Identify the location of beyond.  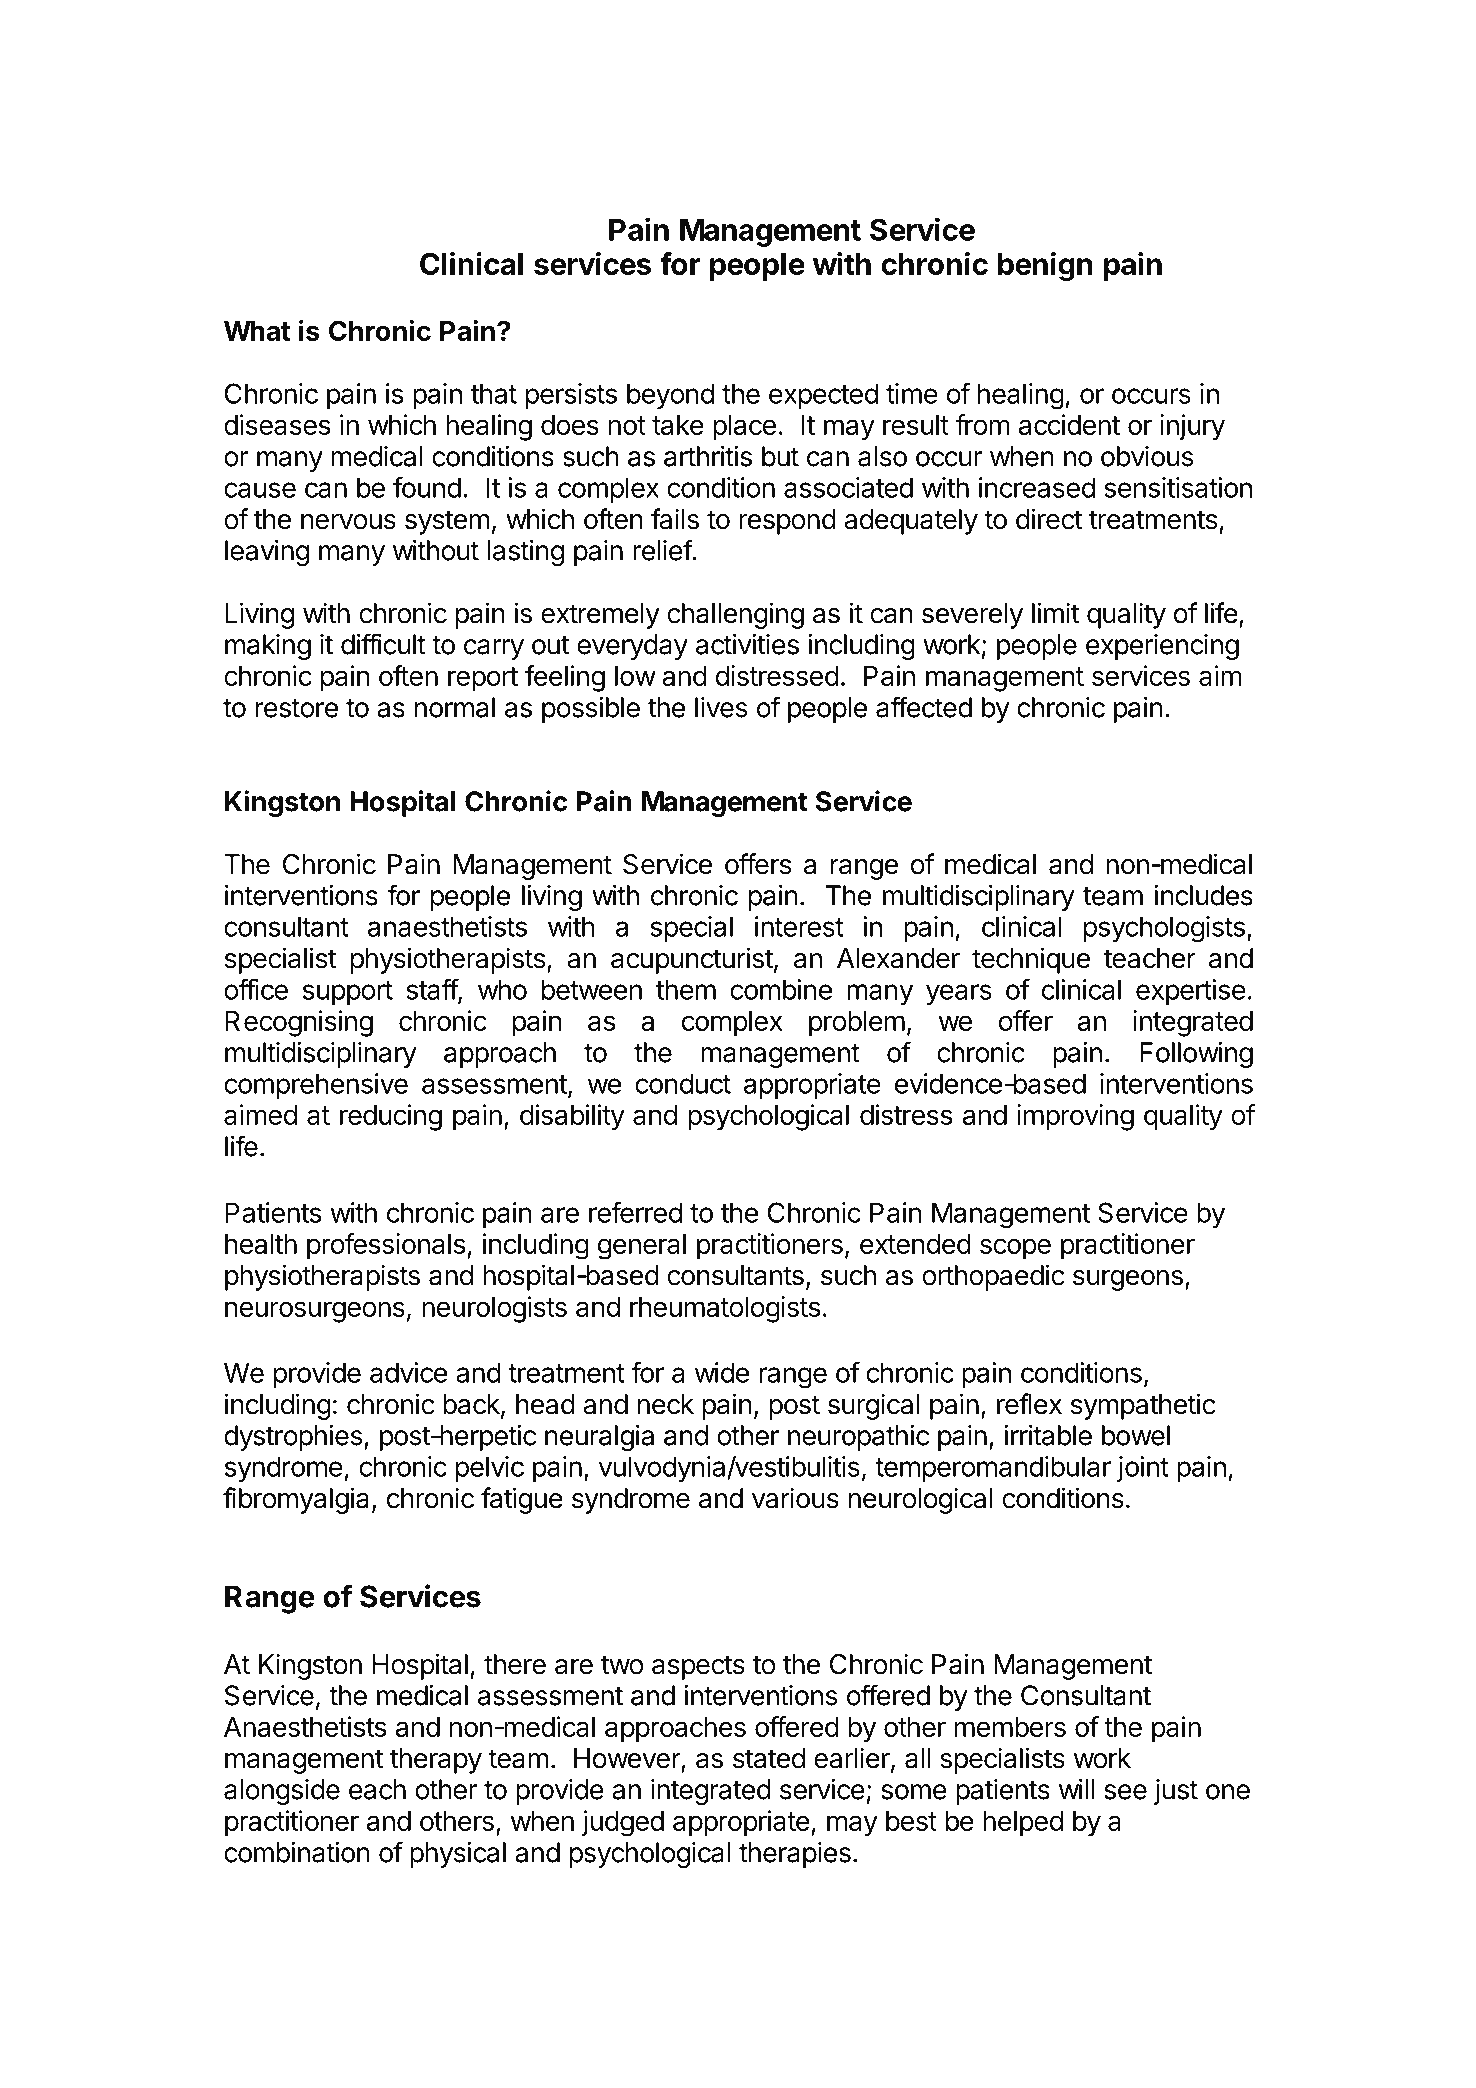
(670, 396).
